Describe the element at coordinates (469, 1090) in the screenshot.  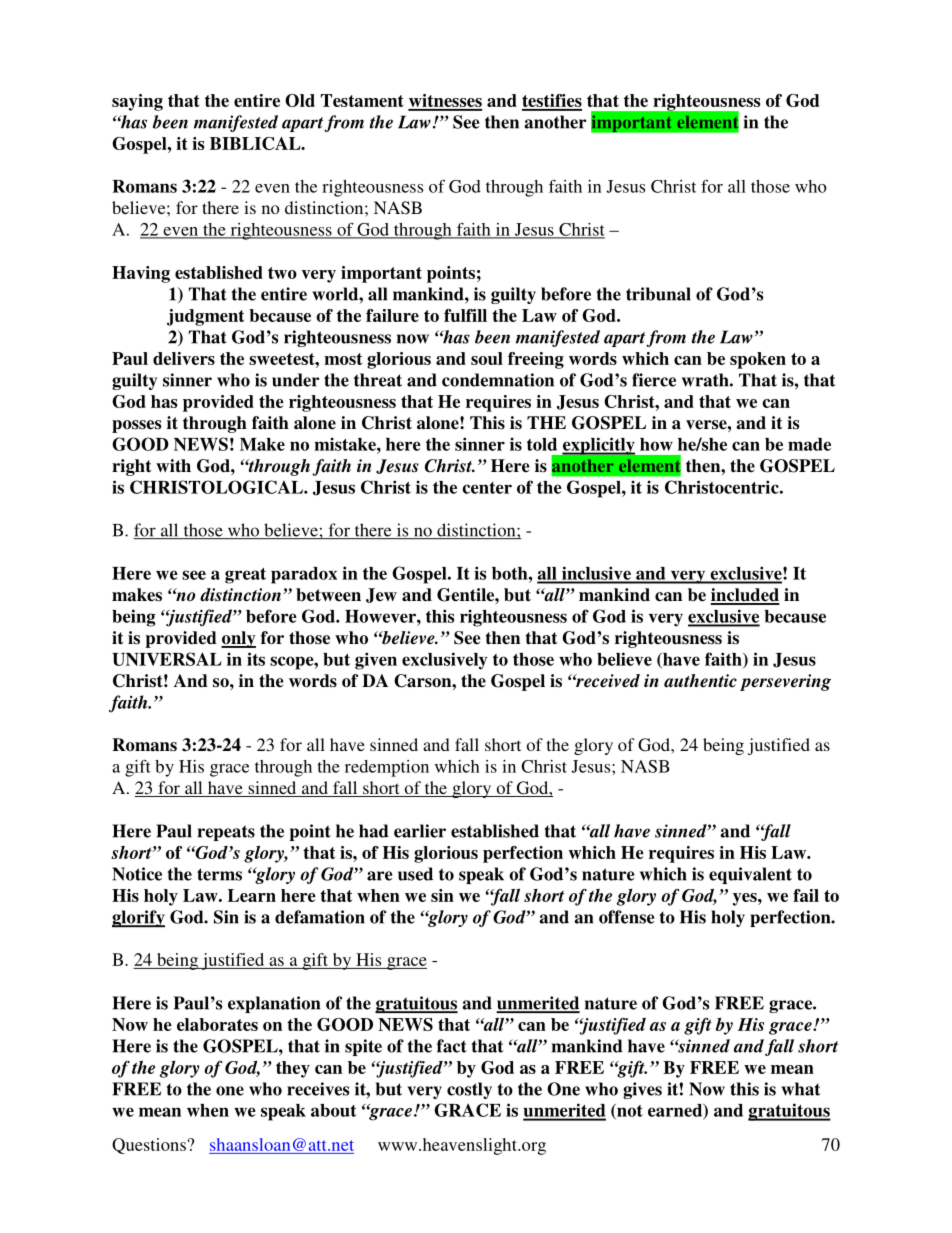
I see `costly` at that location.
